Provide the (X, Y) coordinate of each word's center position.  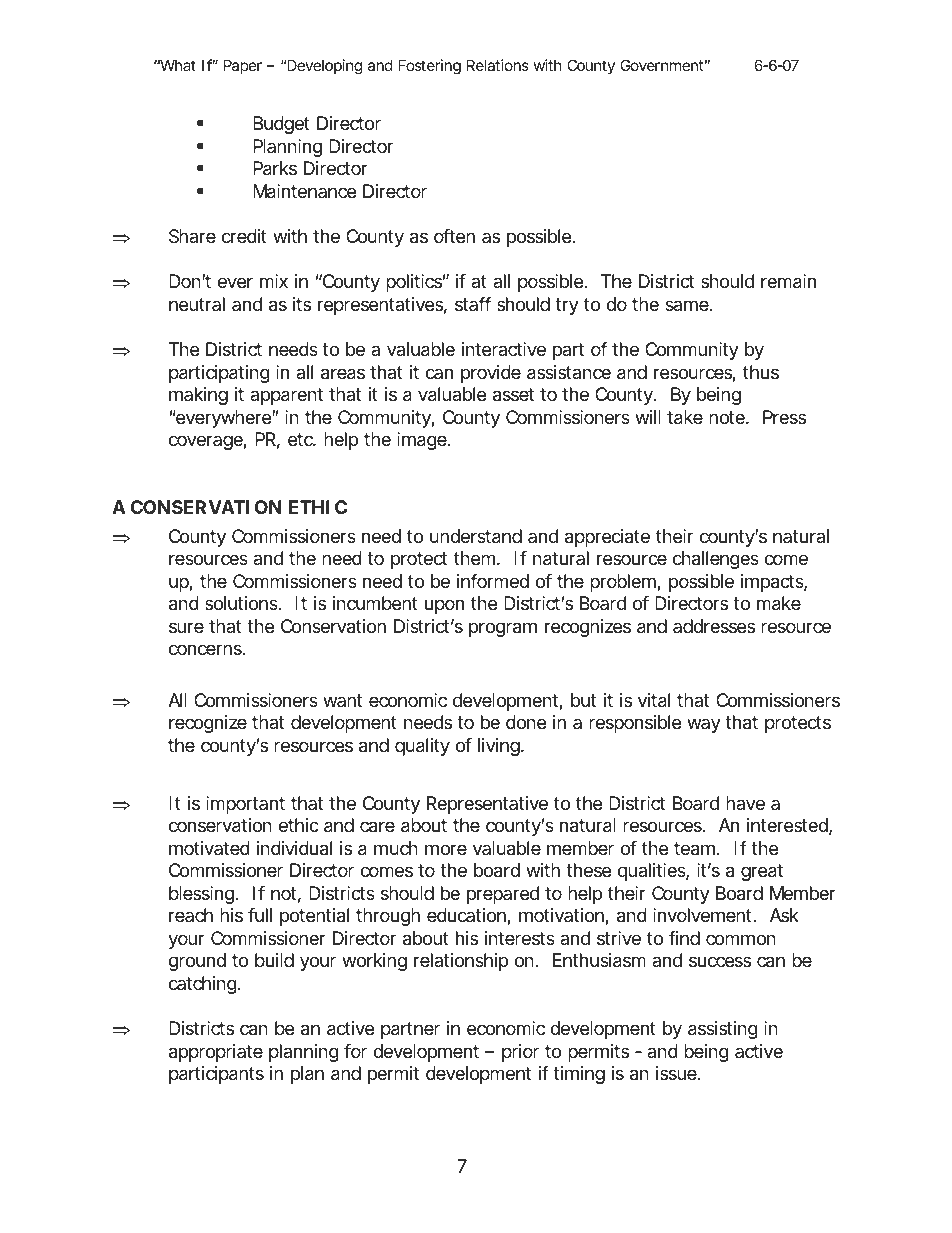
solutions (243, 603)
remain (788, 281)
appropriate (216, 1053)
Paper (243, 66)
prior (520, 1053)
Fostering (430, 67)
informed (493, 581)
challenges (716, 560)
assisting (723, 1030)
